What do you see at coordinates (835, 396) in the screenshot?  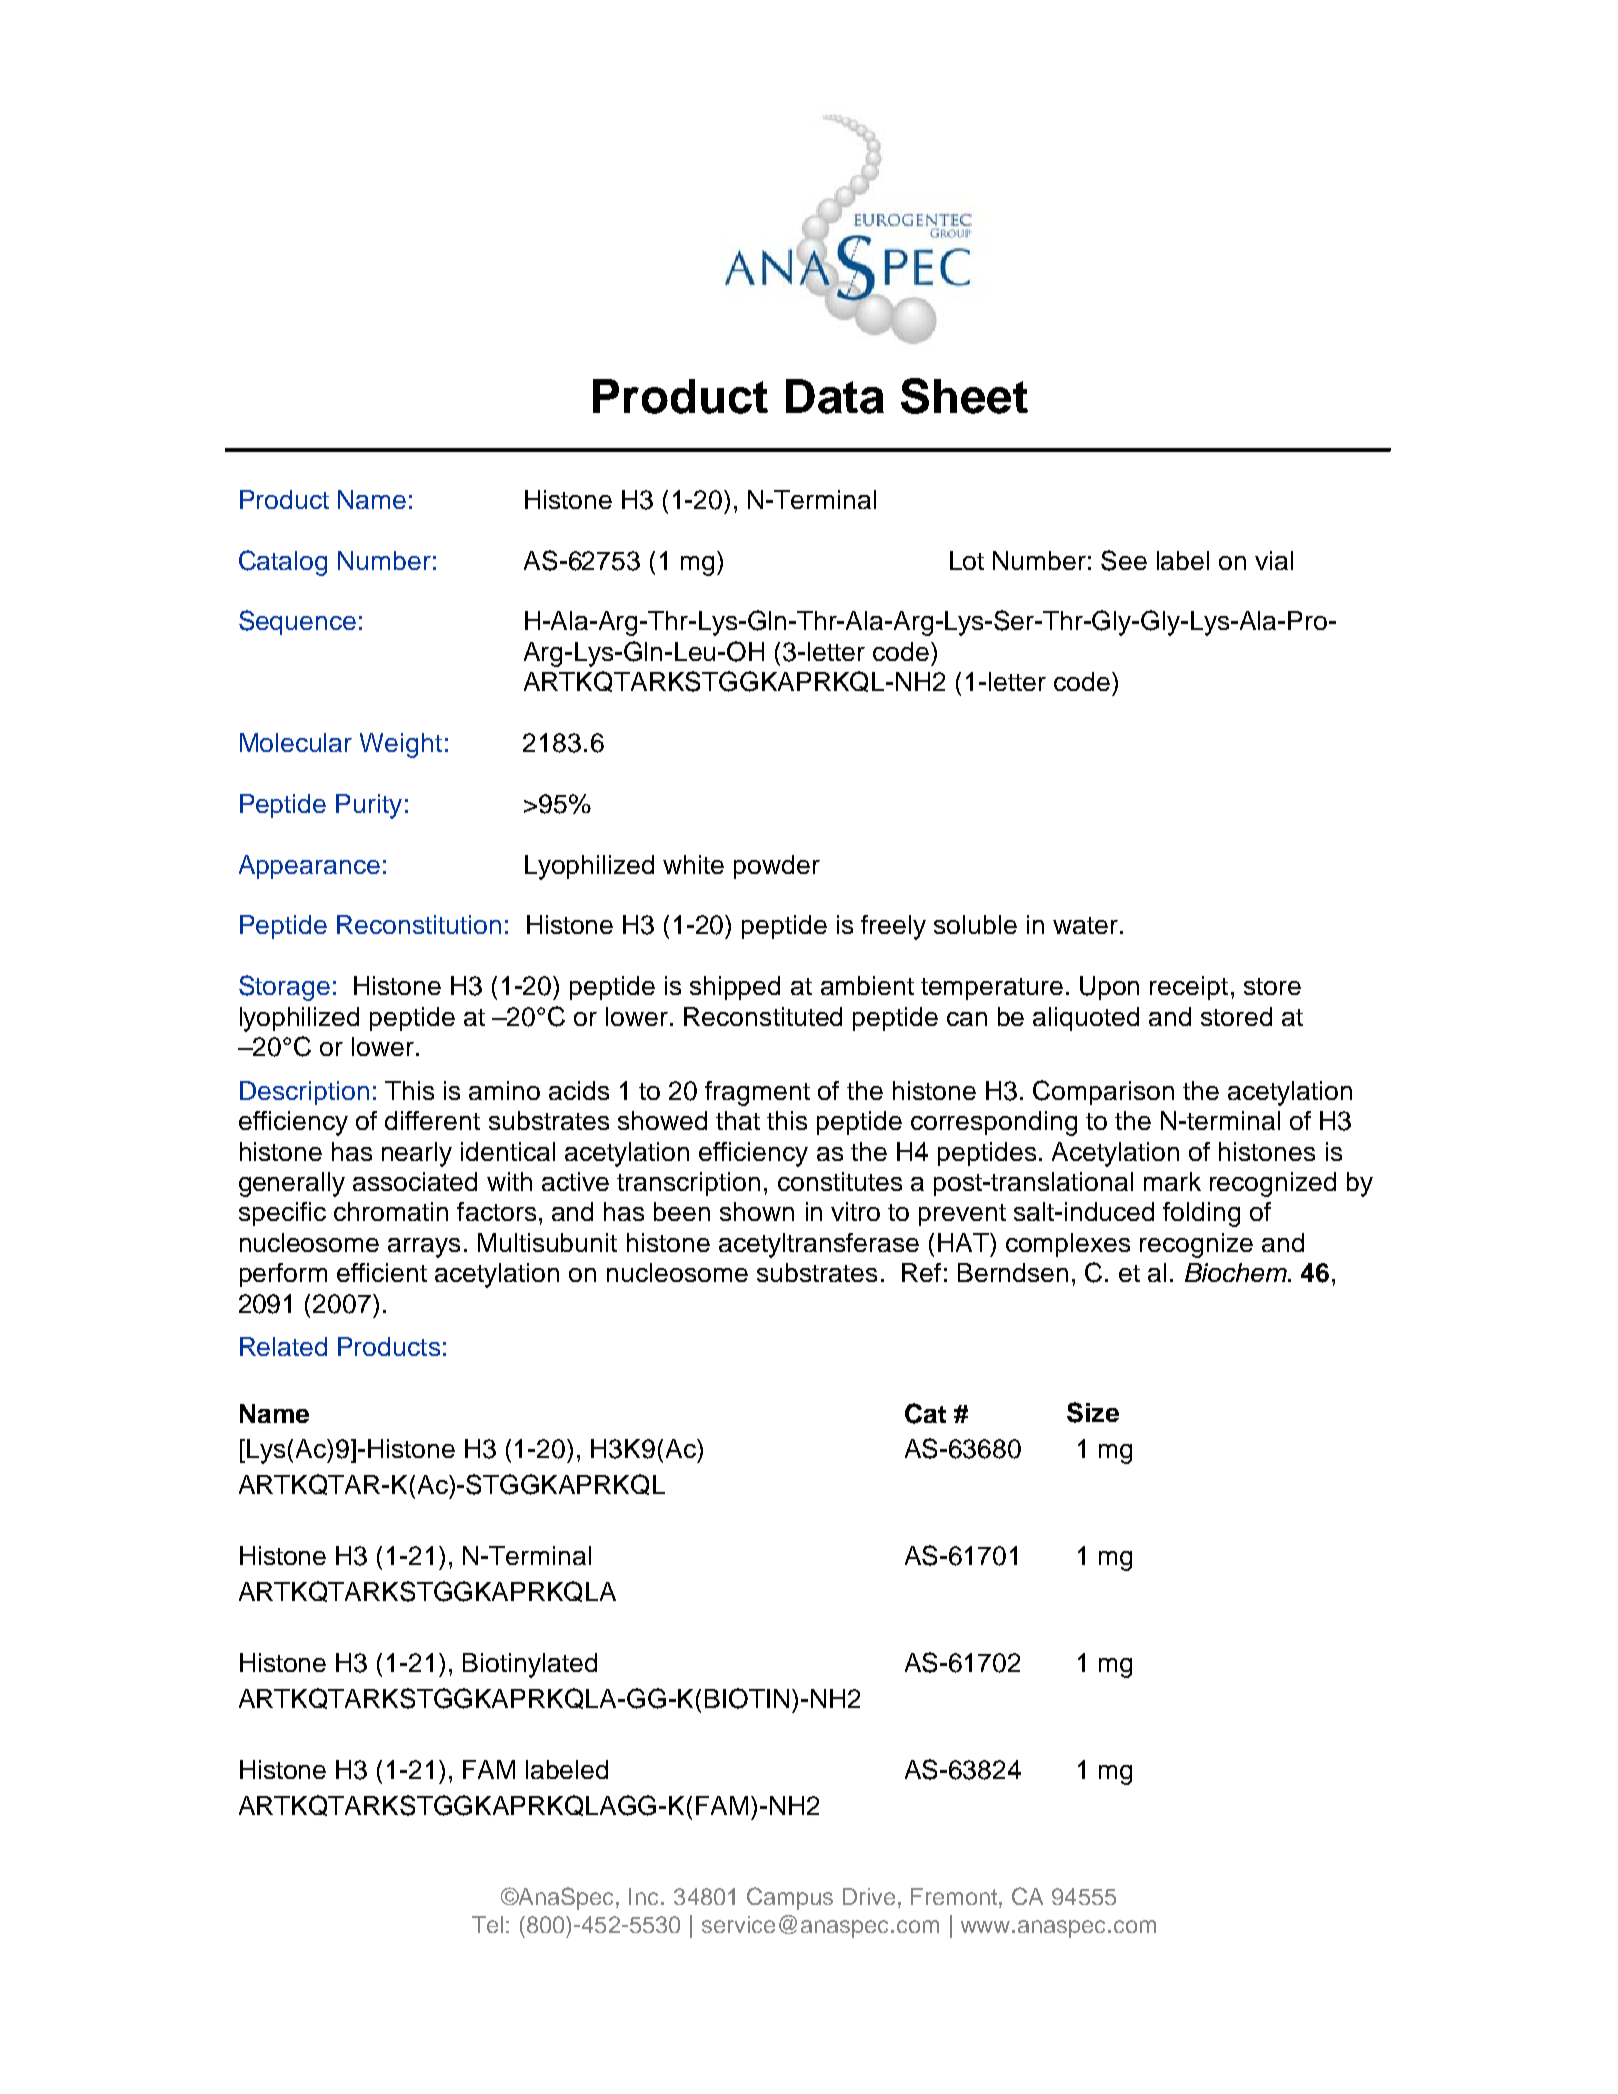 I see `Data` at bounding box center [835, 396].
